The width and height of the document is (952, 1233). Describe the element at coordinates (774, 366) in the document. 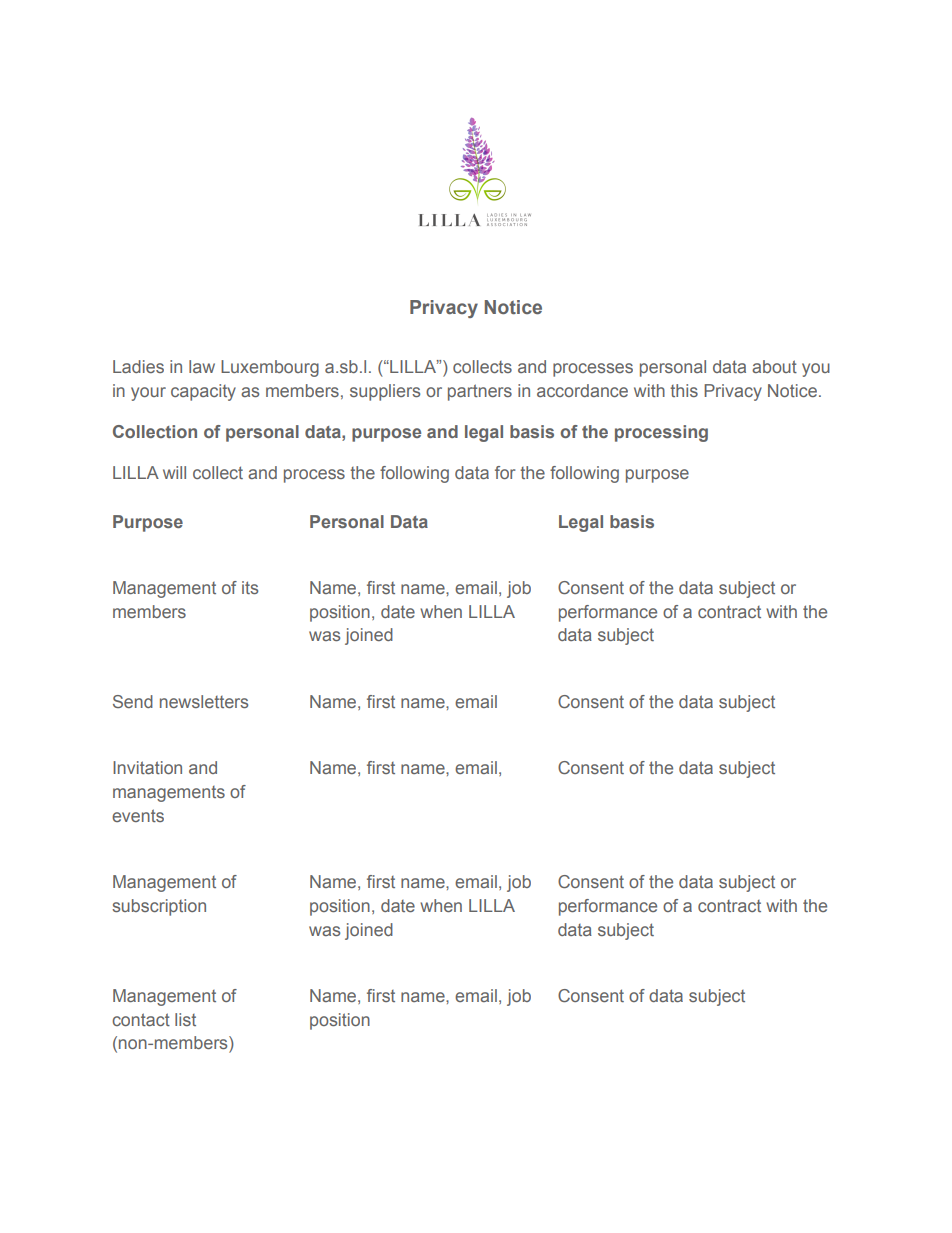

I see `about` at that location.
